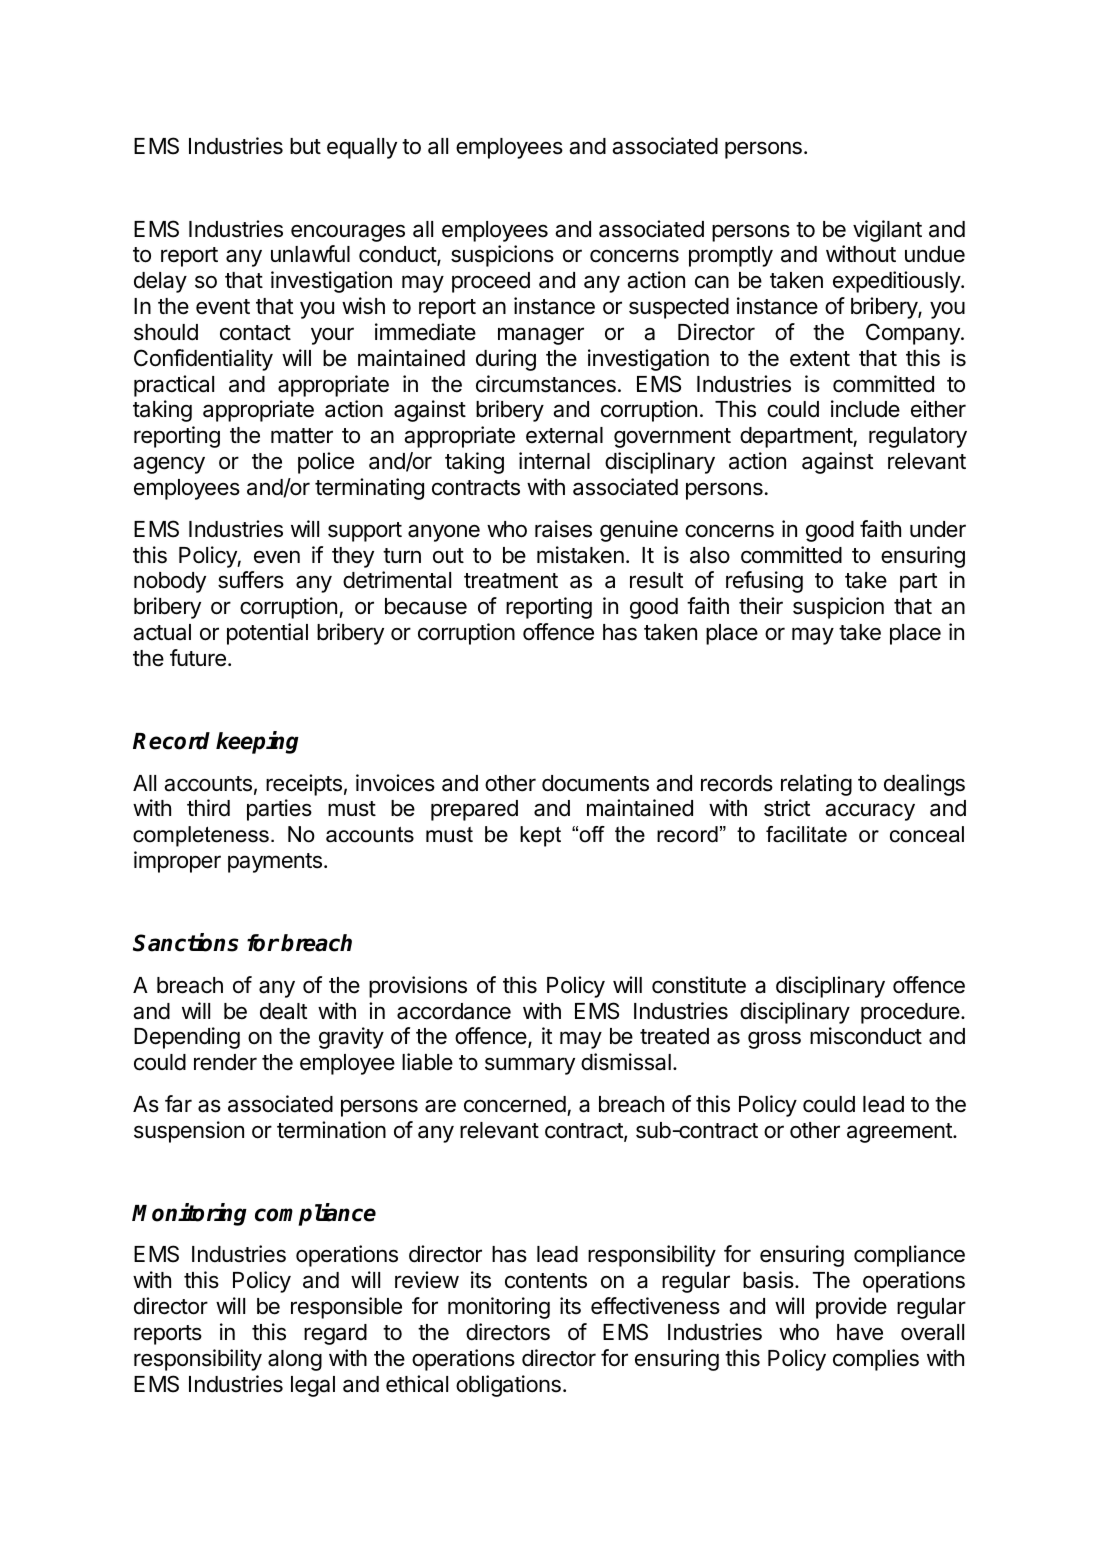  Describe the element at coordinates (887, 231) in the screenshot. I see `vigilant` at that location.
